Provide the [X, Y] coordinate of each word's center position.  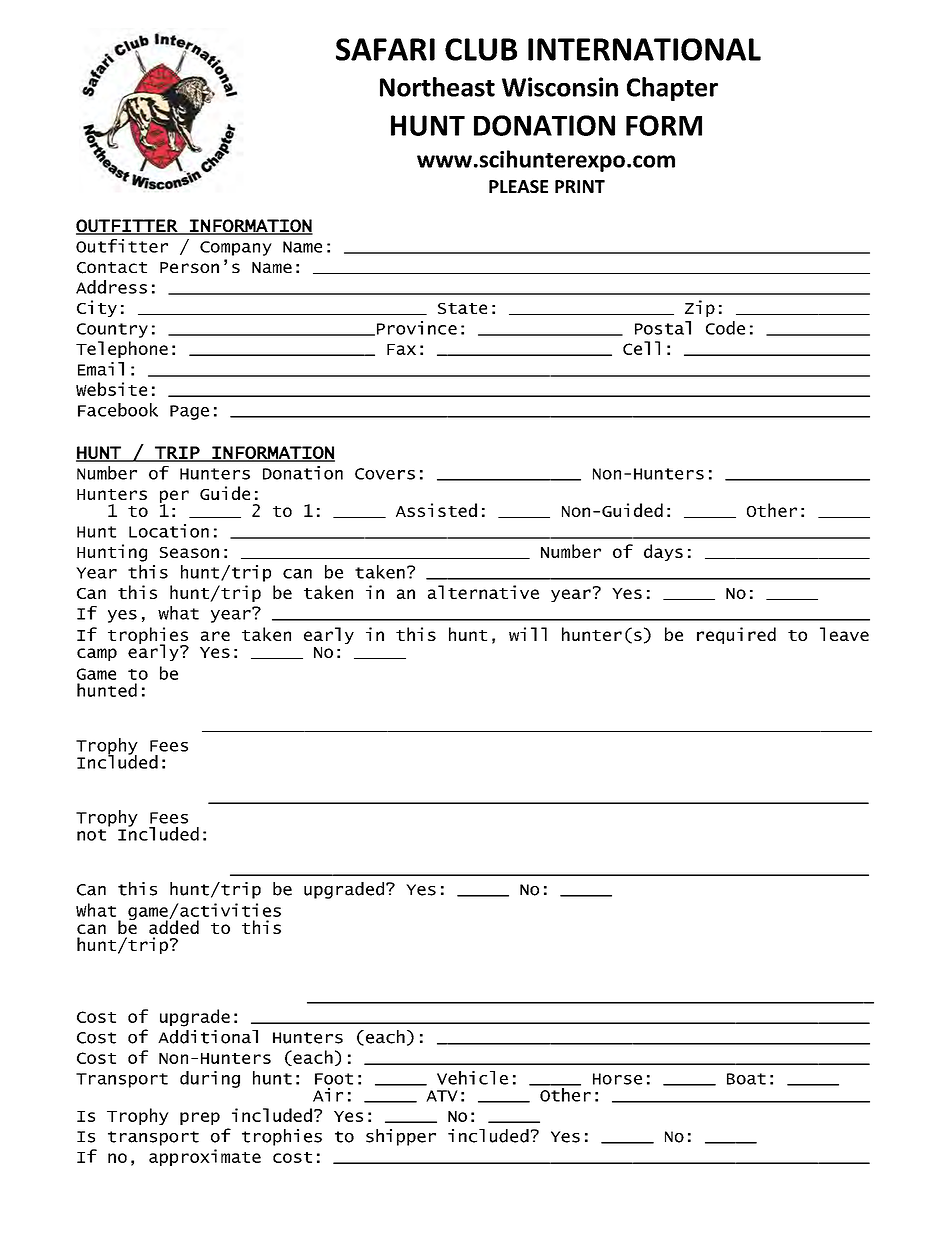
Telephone [122, 349]
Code [725, 328]
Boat [746, 1079]
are [215, 636]
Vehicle [472, 1078]
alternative [483, 592]
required [736, 635]
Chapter [672, 89]
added [174, 926]
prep [200, 1118]
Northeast [437, 87]
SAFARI [385, 49]
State [462, 308]
